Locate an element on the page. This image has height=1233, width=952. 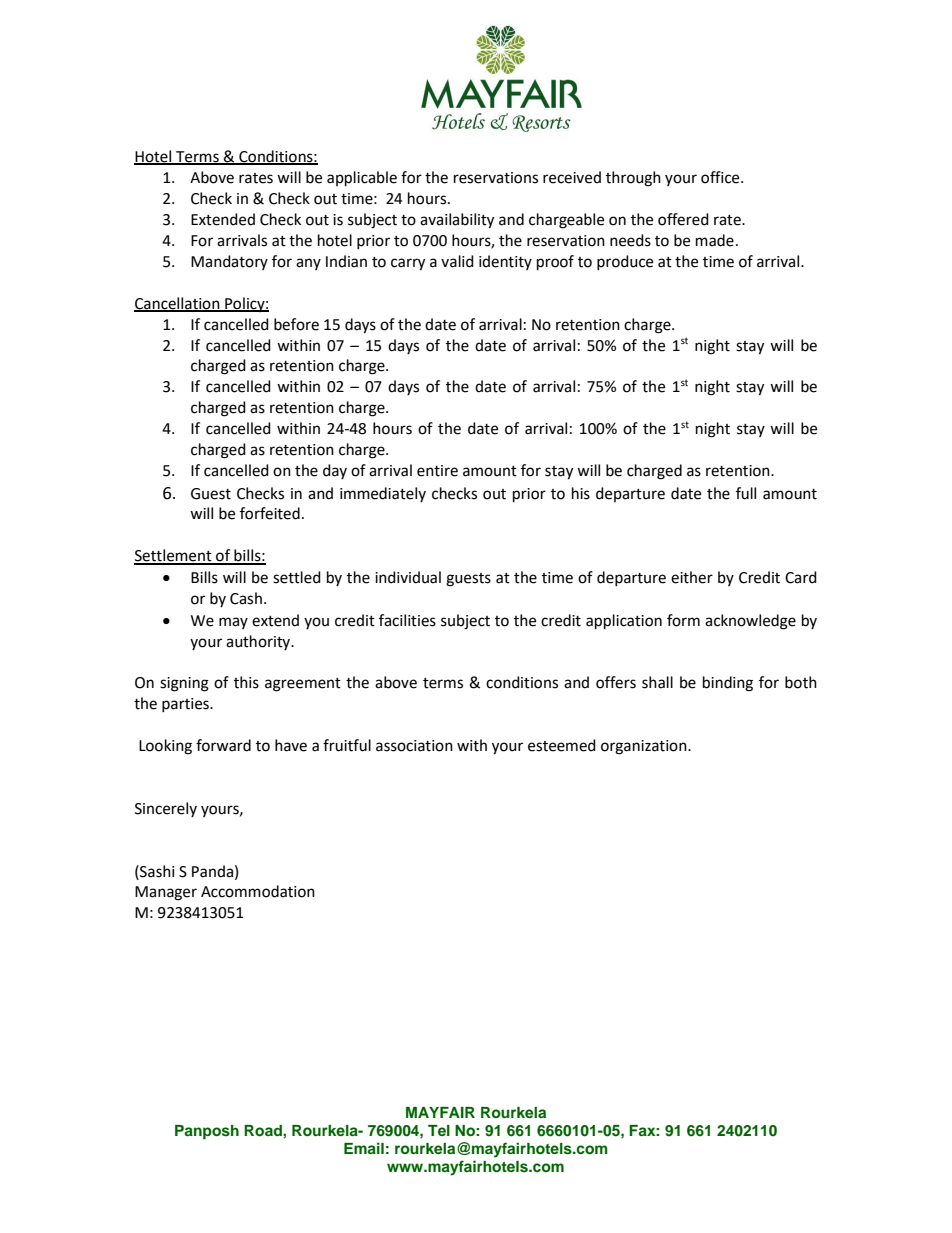
full is located at coordinates (746, 493).
